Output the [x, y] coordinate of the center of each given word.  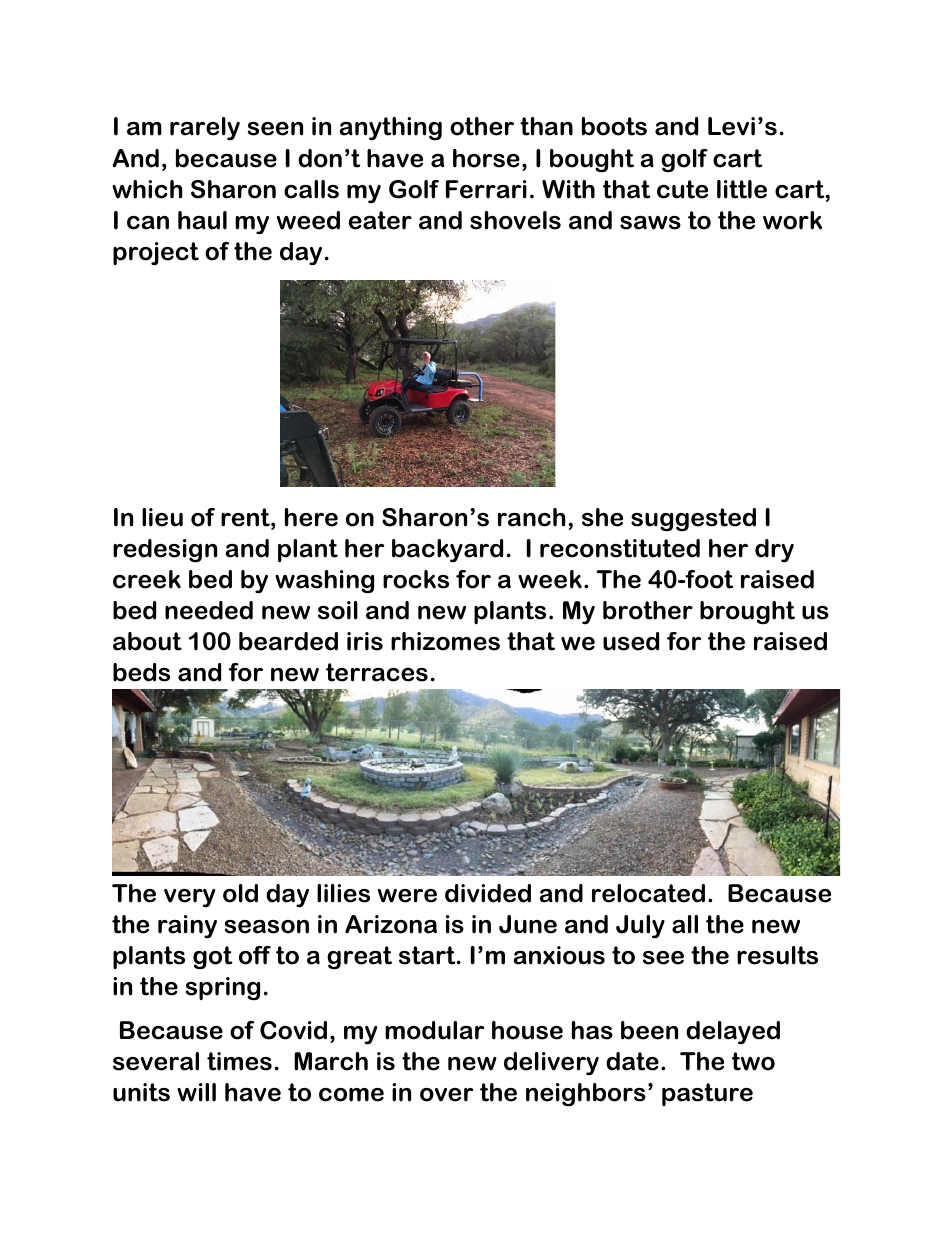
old [240, 893]
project [156, 254]
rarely [205, 128]
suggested [693, 520]
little [742, 189]
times [239, 1061]
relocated [648, 893]
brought [747, 613]
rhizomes [445, 641]
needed [209, 610]
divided [488, 893]
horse [486, 158]
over [446, 1095]
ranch [531, 517]
